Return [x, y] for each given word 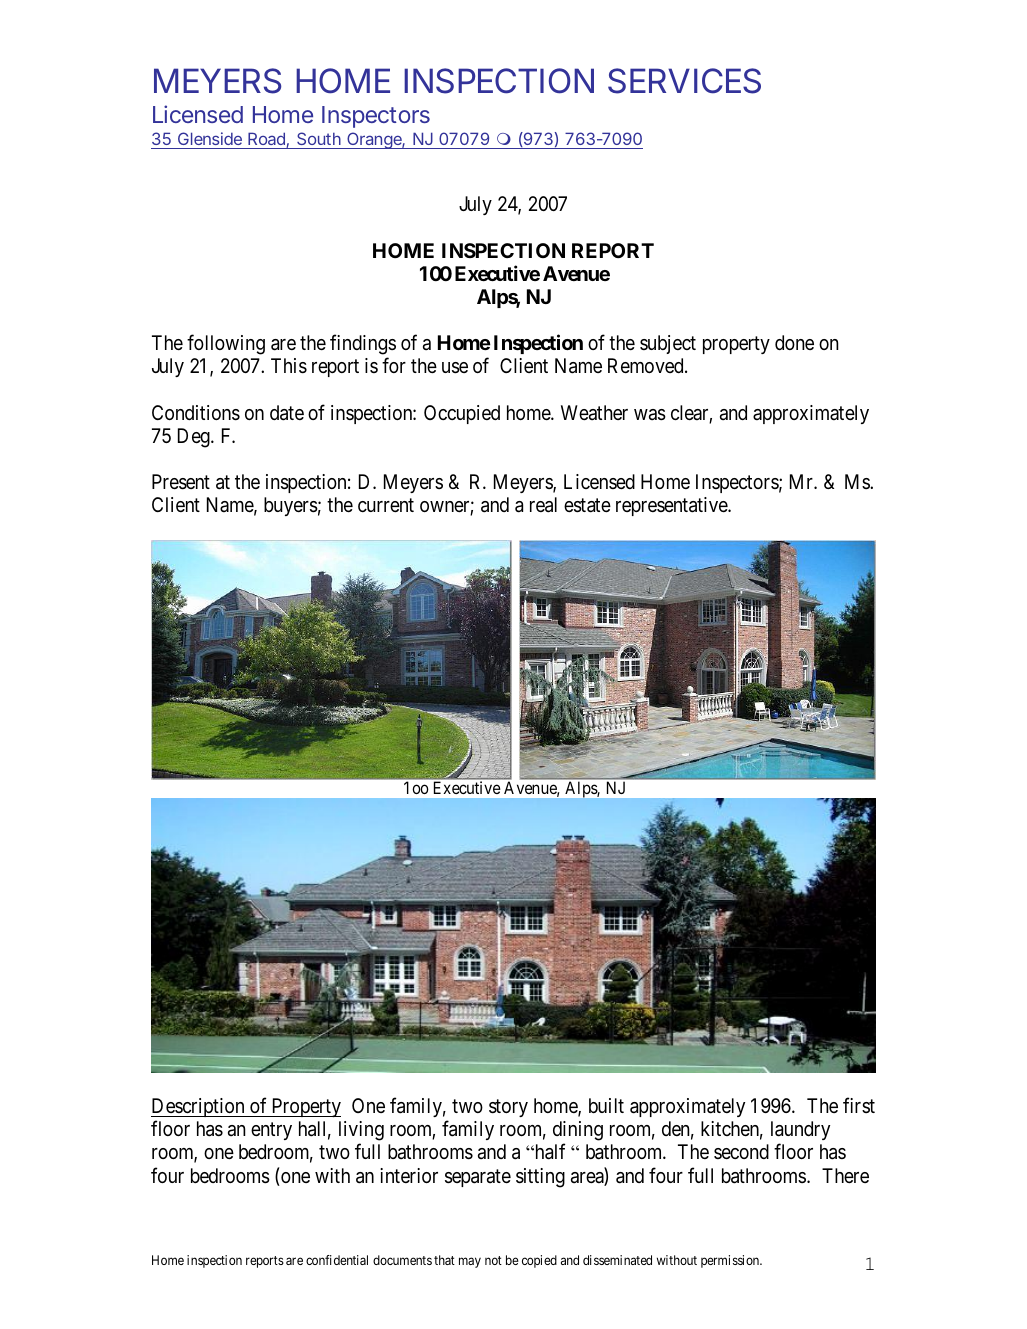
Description [199, 1107]
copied [539, 1261]
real [543, 505]
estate [587, 506]
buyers [291, 506]
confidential [337, 1260]
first [859, 1105]
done [794, 342]
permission [731, 1261]
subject [668, 344]
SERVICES [684, 81]
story [508, 1108]
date [287, 413]
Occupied [462, 414]
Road [266, 140]
